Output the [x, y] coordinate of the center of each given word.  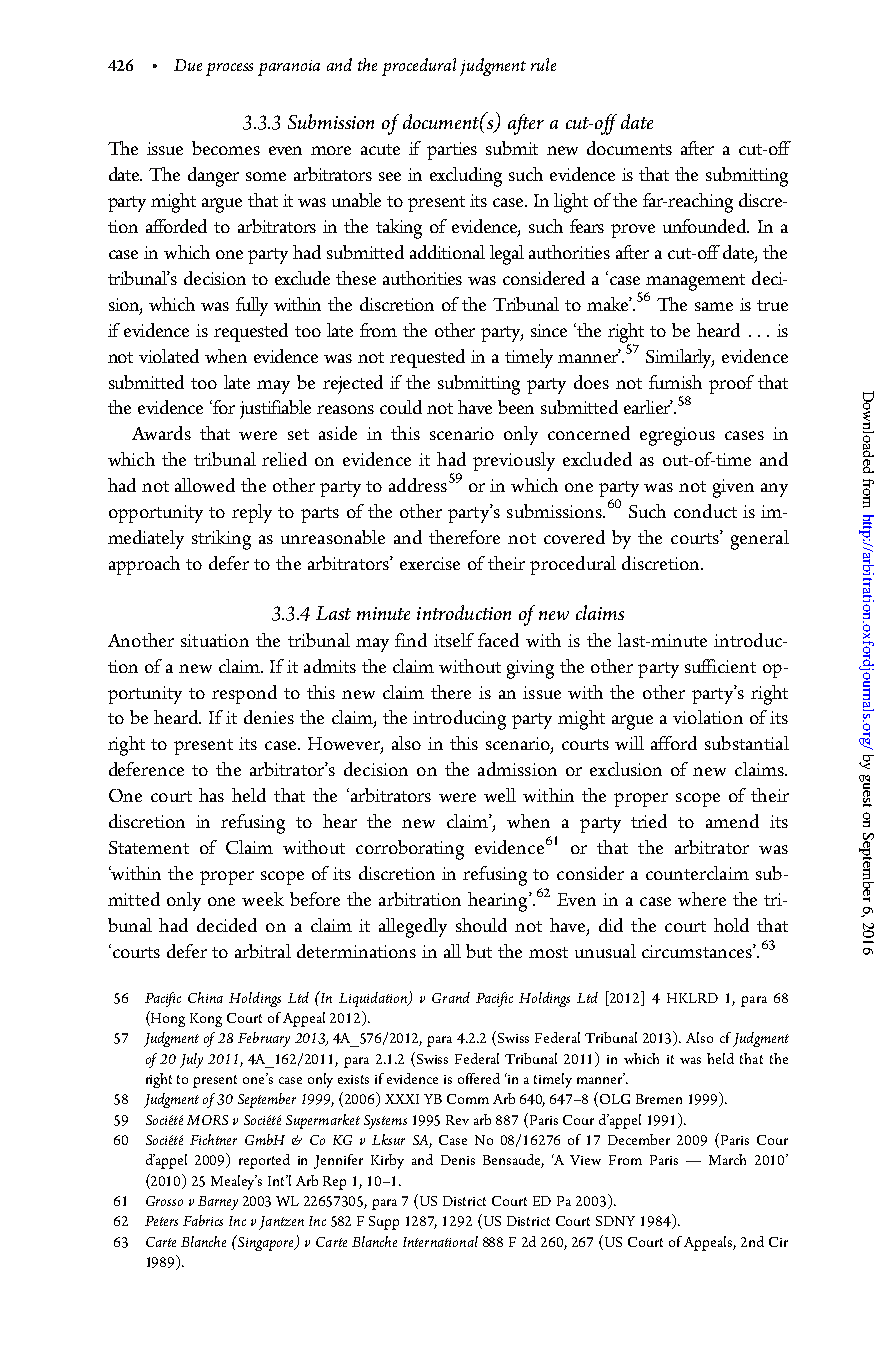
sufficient [720, 666]
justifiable [275, 409]
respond [244, 694]
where [702, 899]
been [516, 407]
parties [452, 151]
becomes [226, 148]
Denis [458, 1160]
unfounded [706, 226]
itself [454, 640]
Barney [218, 1203]
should [481, 925]
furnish [675, 382]
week [263, 899]
